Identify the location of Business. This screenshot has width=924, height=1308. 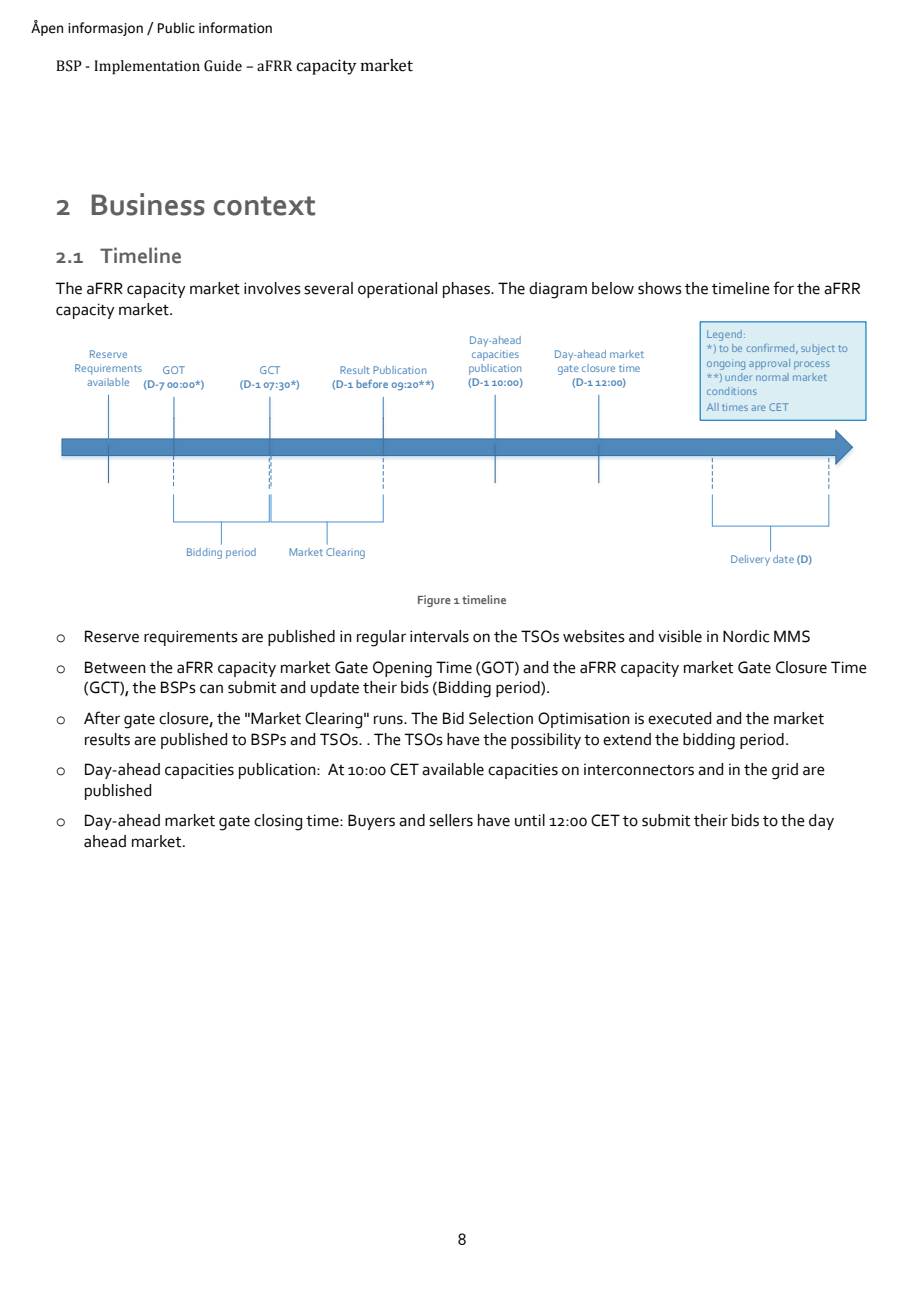
(148, 204).
